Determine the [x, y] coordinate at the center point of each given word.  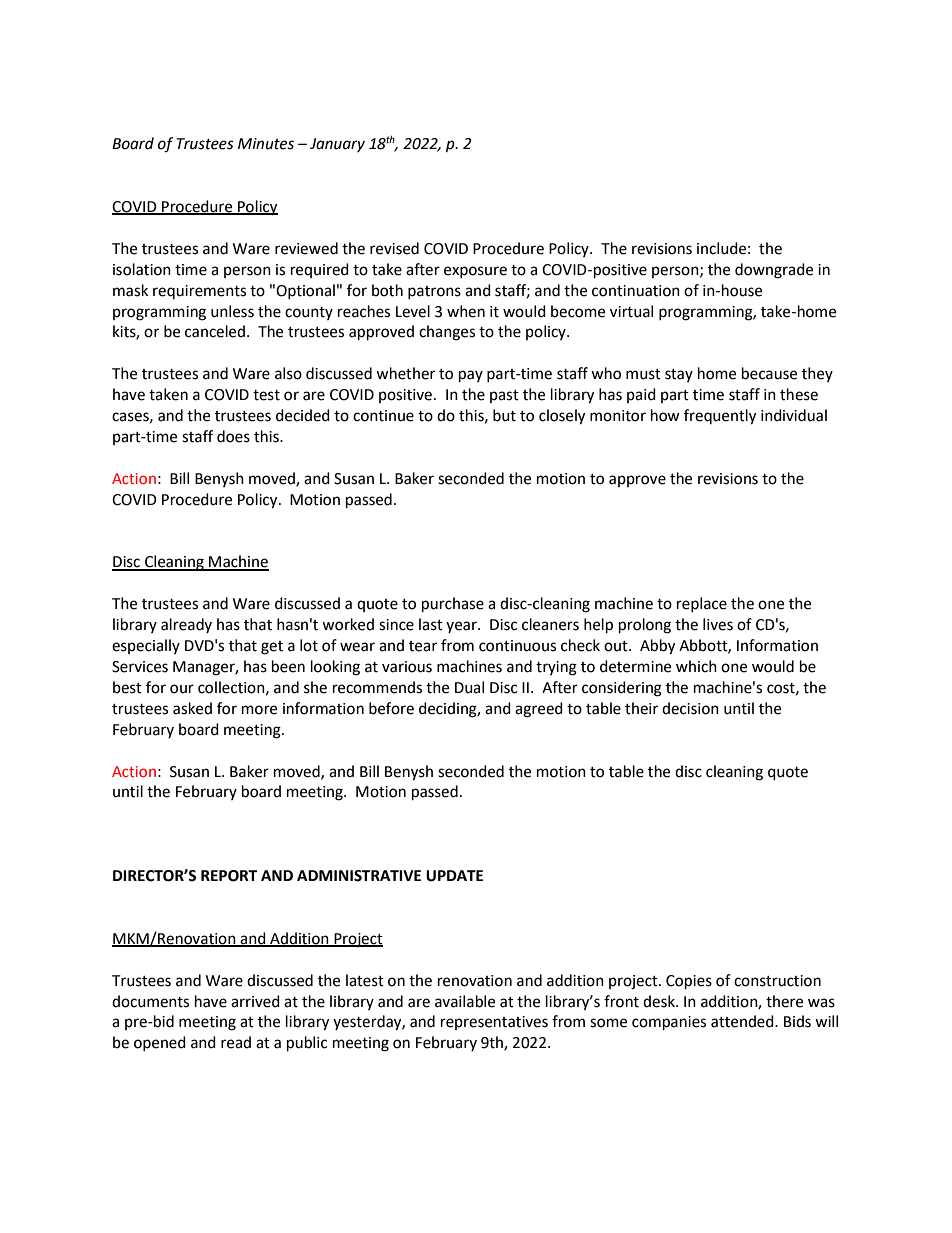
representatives [494, 1023]
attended [743, 1021]
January [337, 145]
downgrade [774, 271]
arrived [255, 1001]
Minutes [266, 144]
